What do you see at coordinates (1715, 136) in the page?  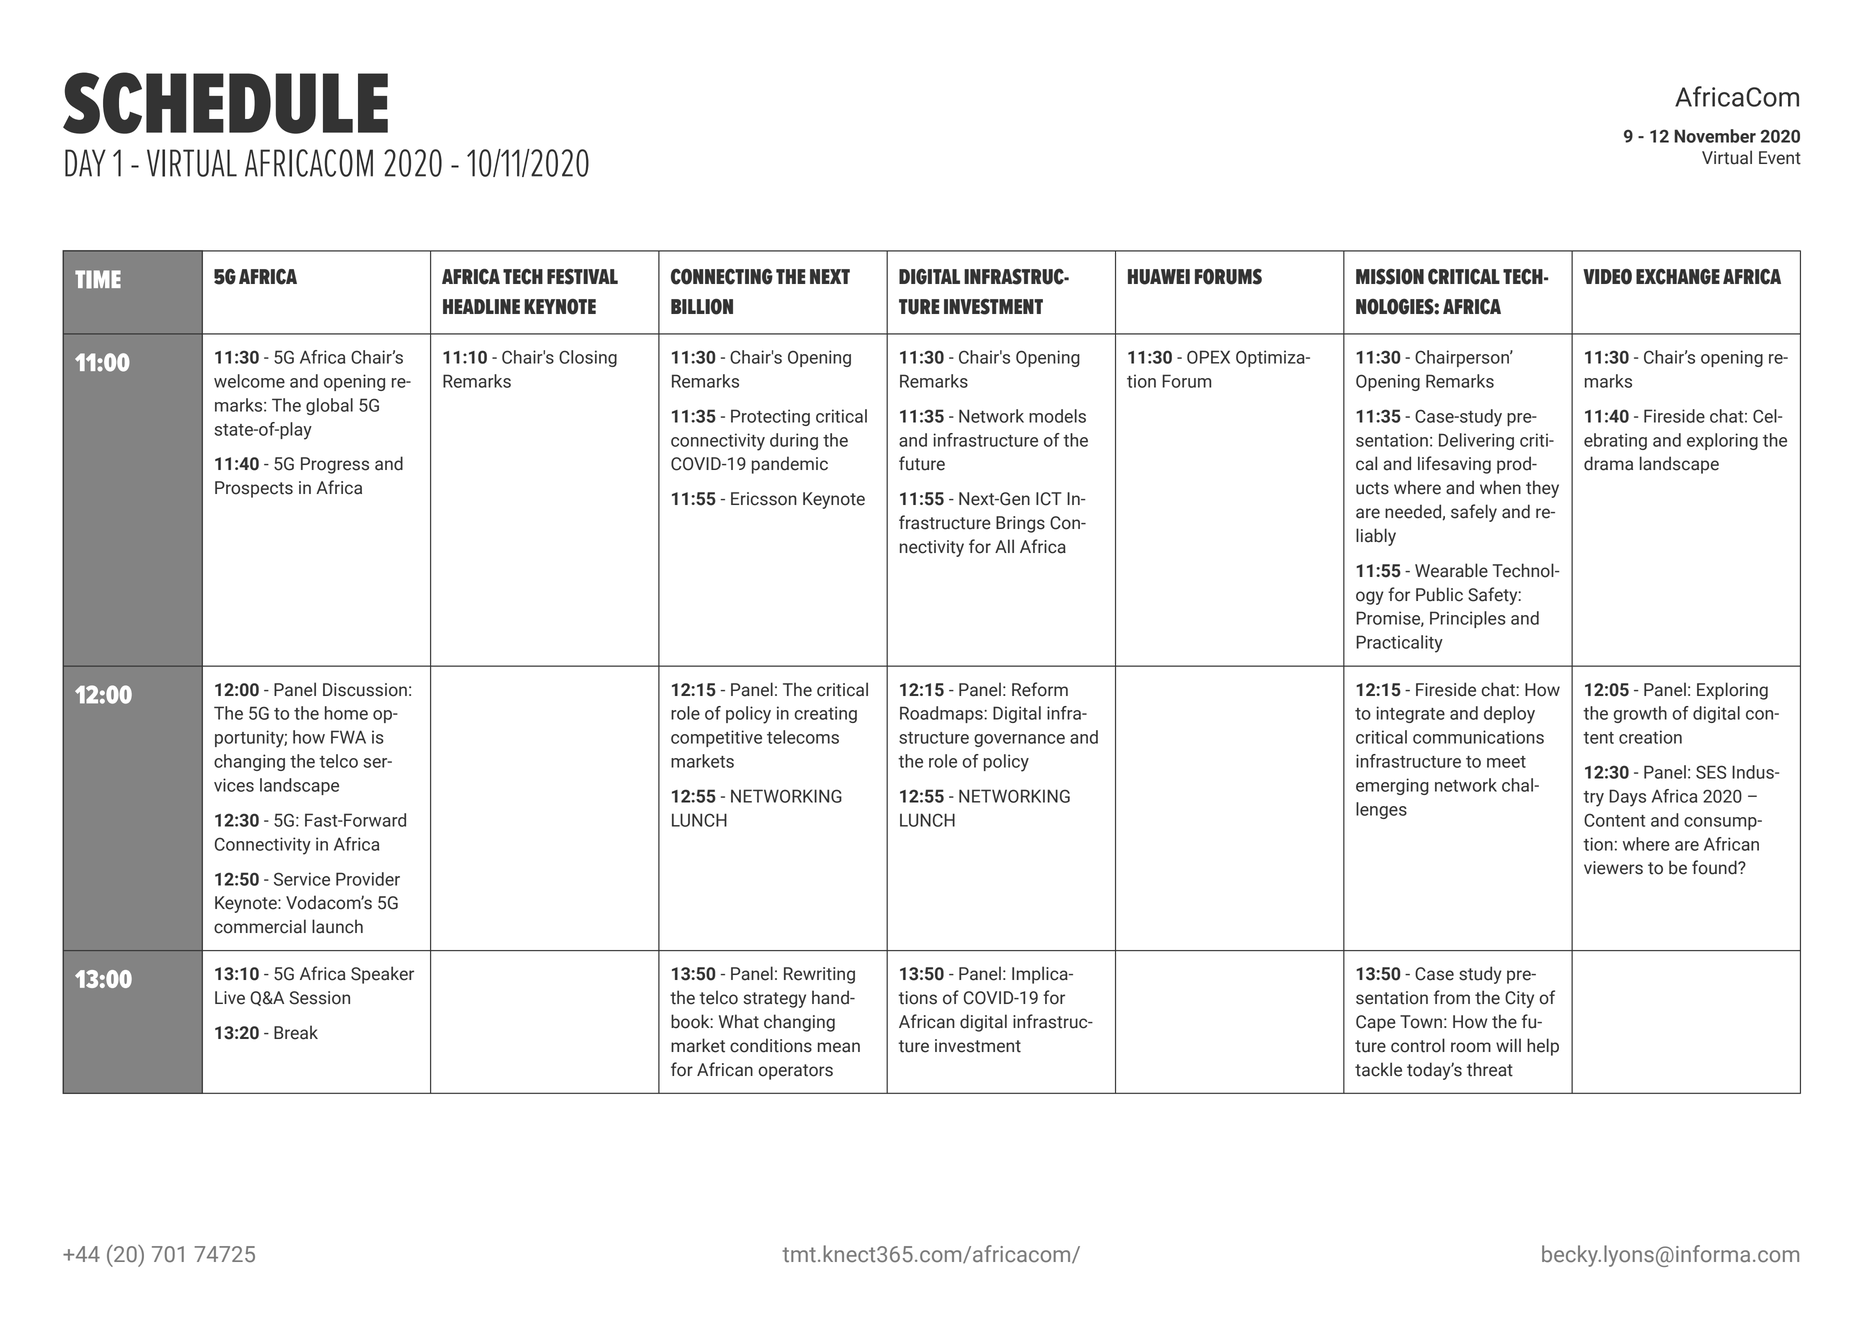 I see `November` at bounding box center [1715, 136].
